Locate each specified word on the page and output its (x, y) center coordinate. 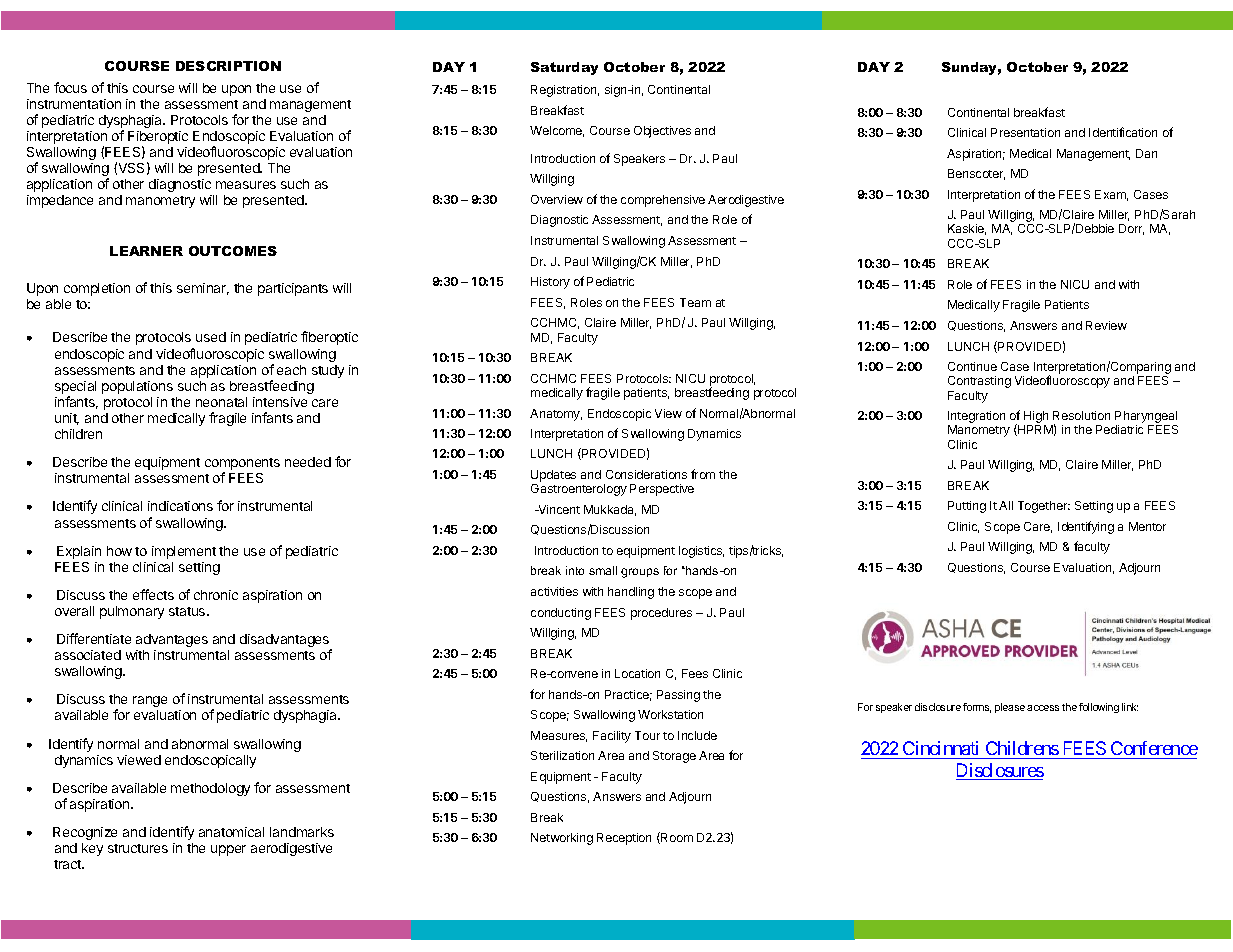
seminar (203, 289)
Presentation (1025, 132)
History (550, 283)
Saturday (564, 68)
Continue (972, 366)
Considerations (646, 474)
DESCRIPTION (228, 66)
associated (88, 655)
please (1010, 708)
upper (228, 850)
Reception (624, 839)
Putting (967, 507)
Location (637, 673)
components (242, 465)
